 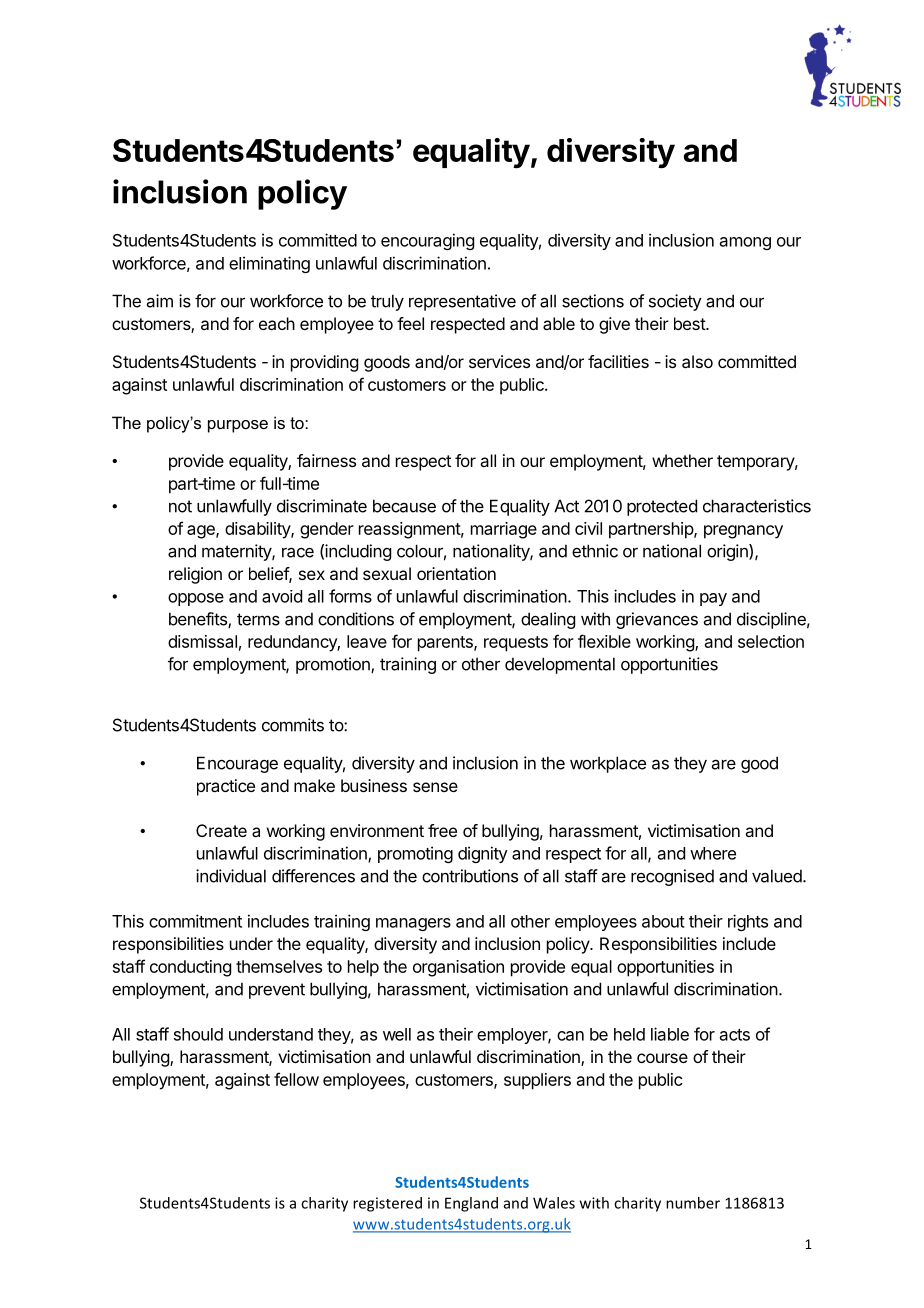 What do you see at coordinates (608, 764) in the page?
I see `workplace` at bounding box center [608, 764].
